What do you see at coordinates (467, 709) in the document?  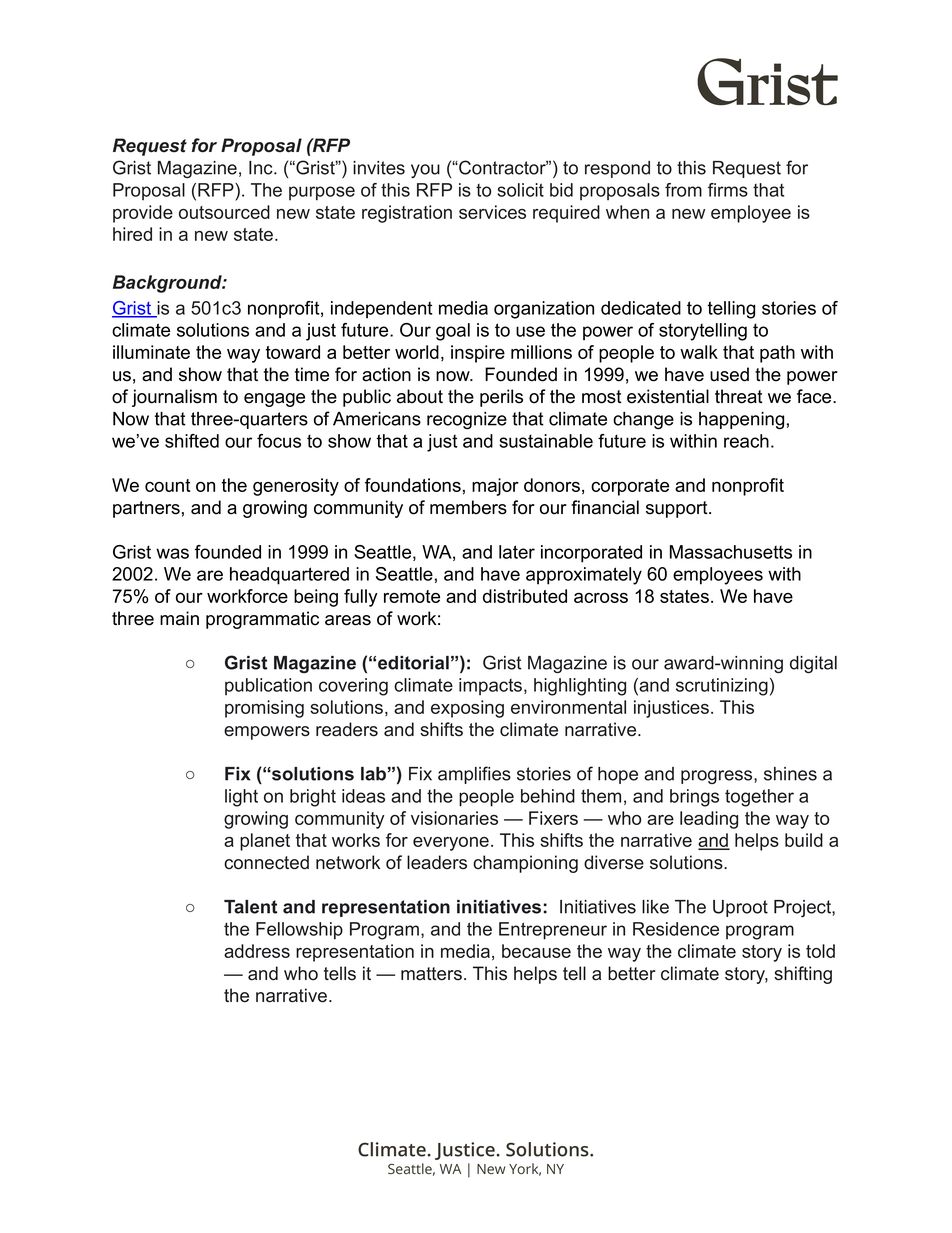 I see `exposing` at bounding box center [467, 709].
